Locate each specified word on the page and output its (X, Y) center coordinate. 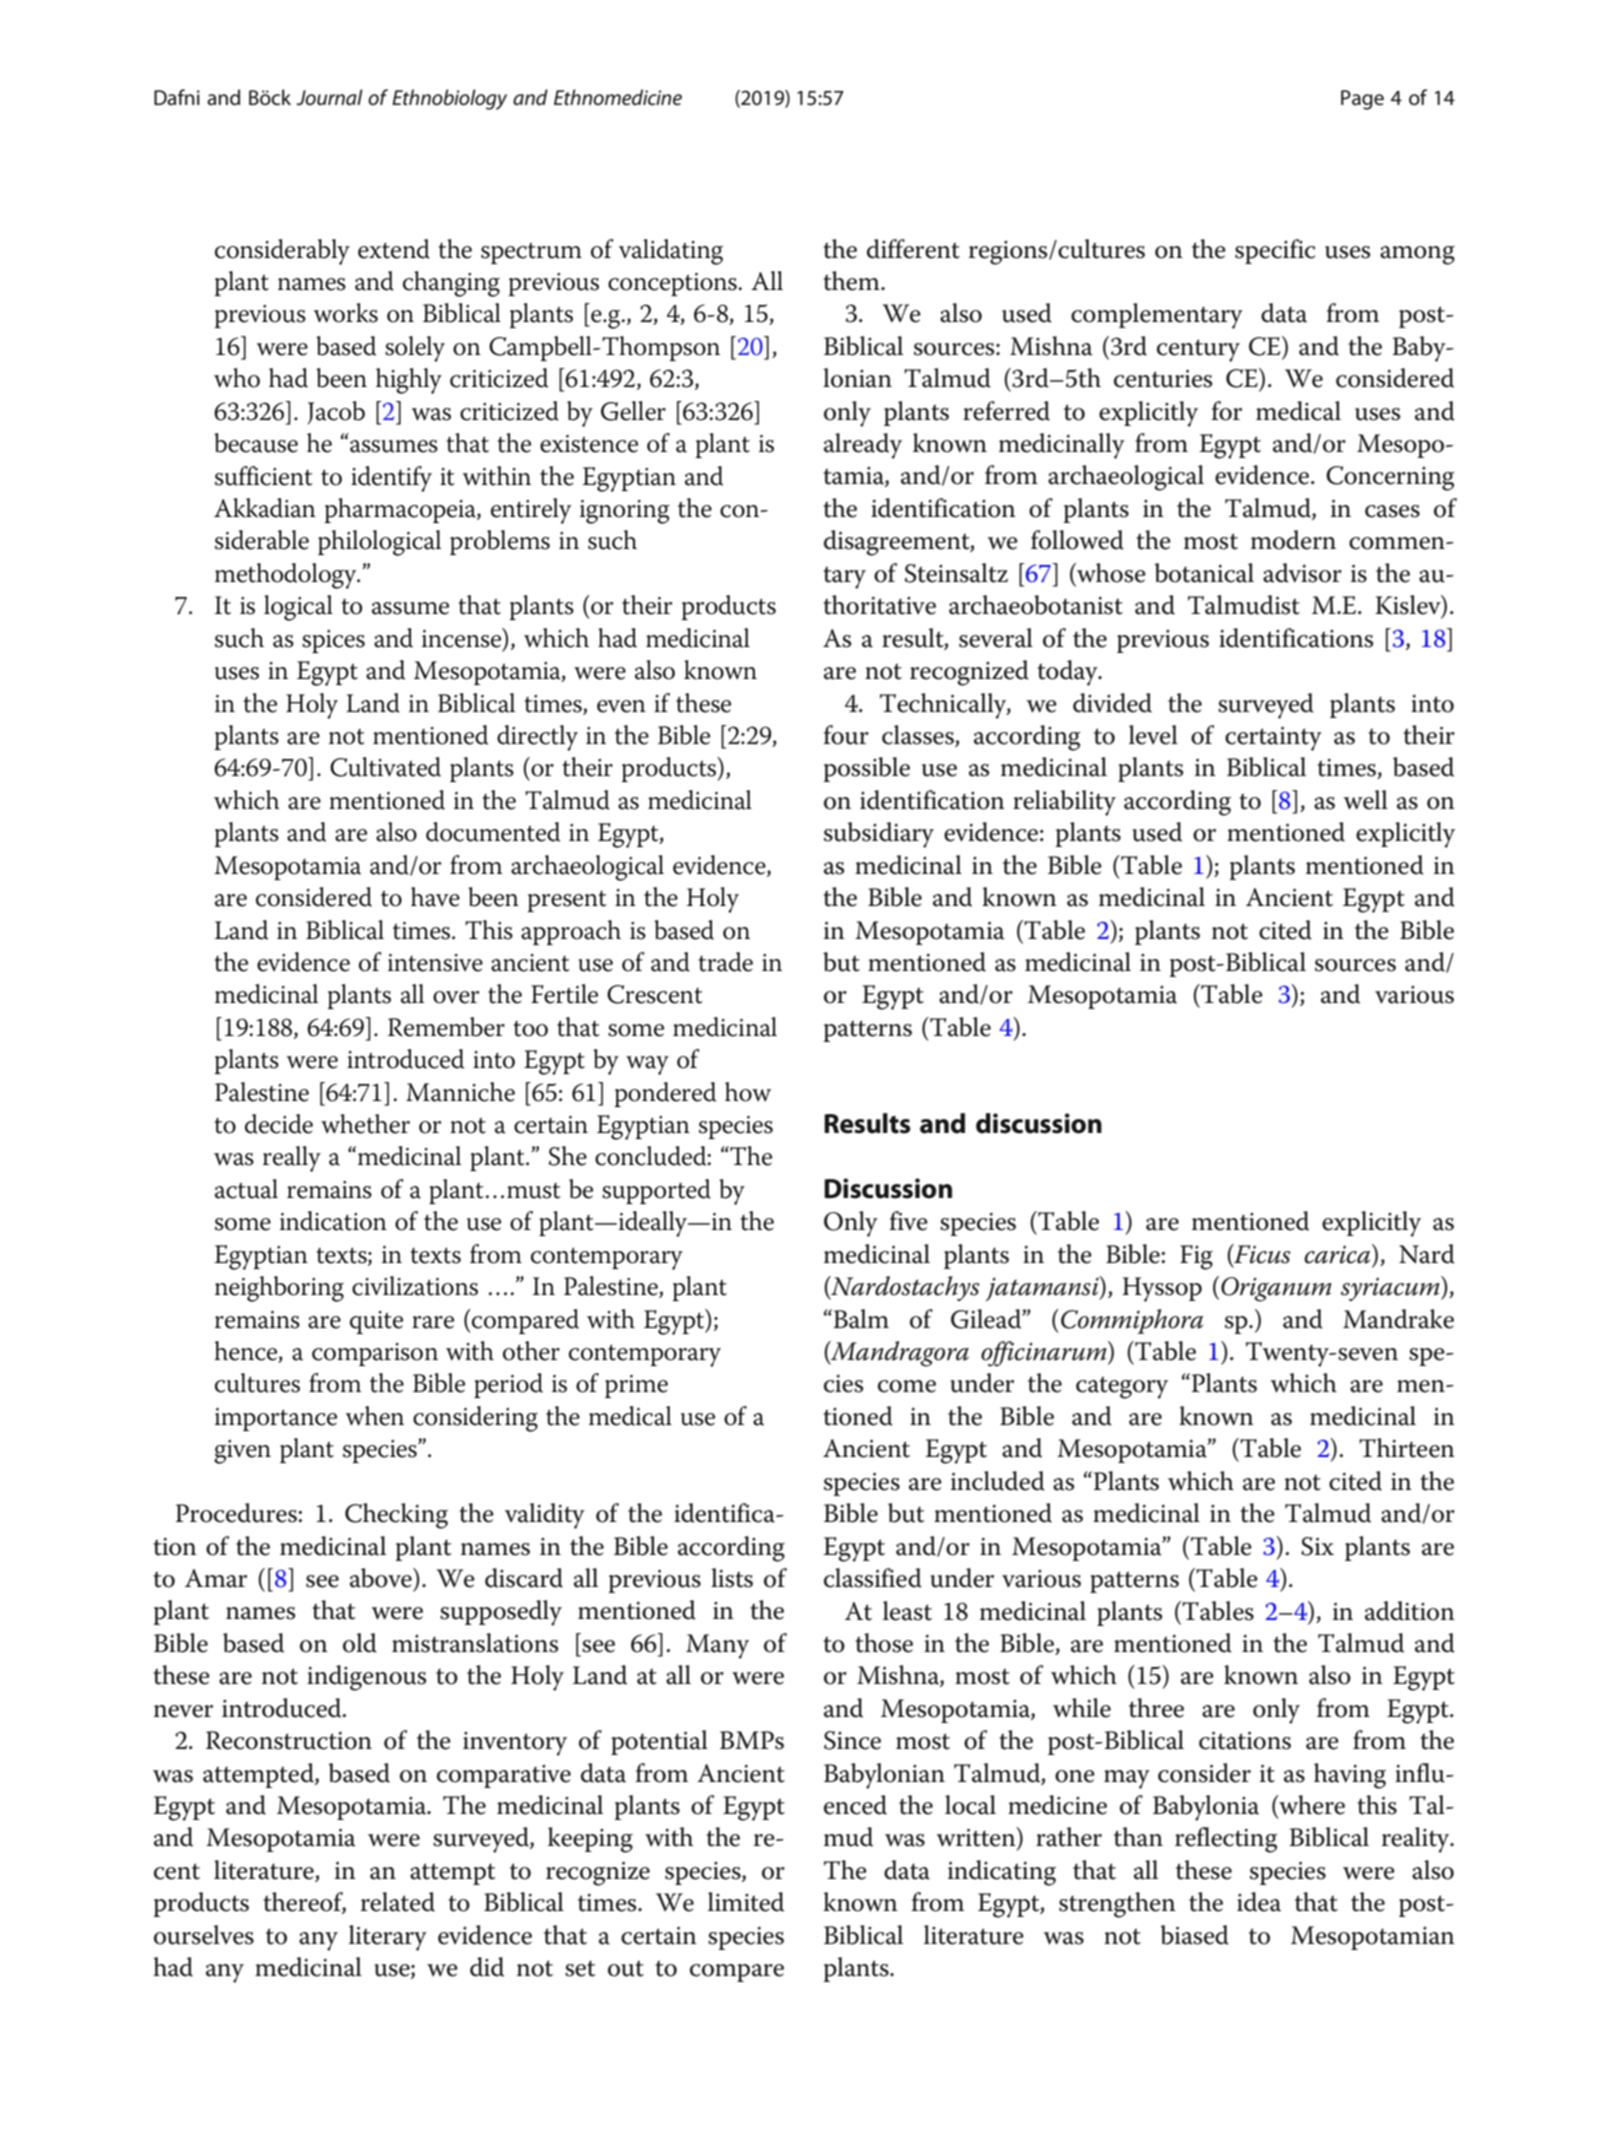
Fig (1196, 1257)
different (913, 249)
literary (388, 1938)
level (1153, 735)
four (846, 735)
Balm (860, 1319)
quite (376, 1322)
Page (1362, 100)
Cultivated (385, 767)
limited (746, 1902)
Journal (329, 97)
